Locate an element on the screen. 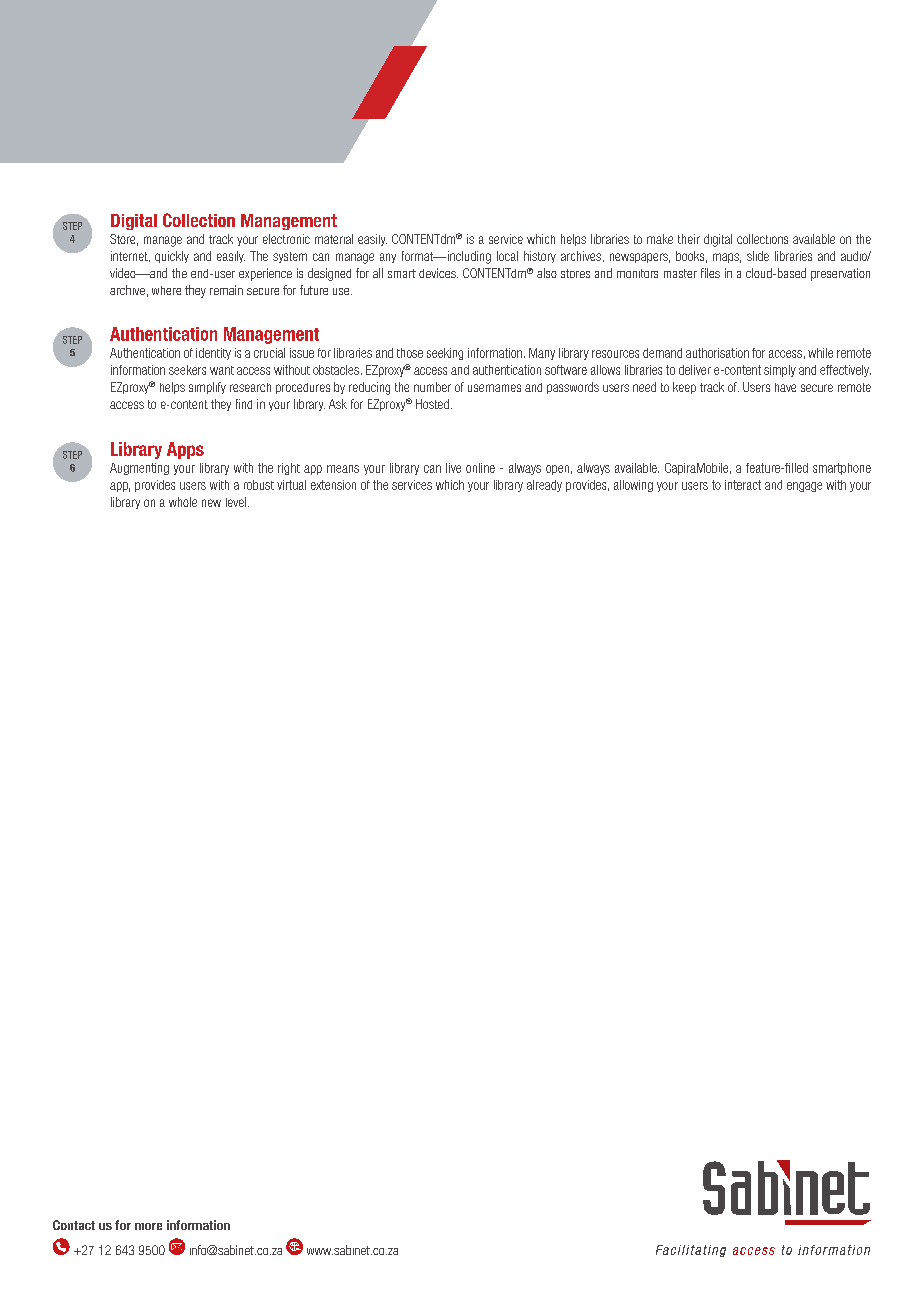  engage is located at coordinates (804, 487).
